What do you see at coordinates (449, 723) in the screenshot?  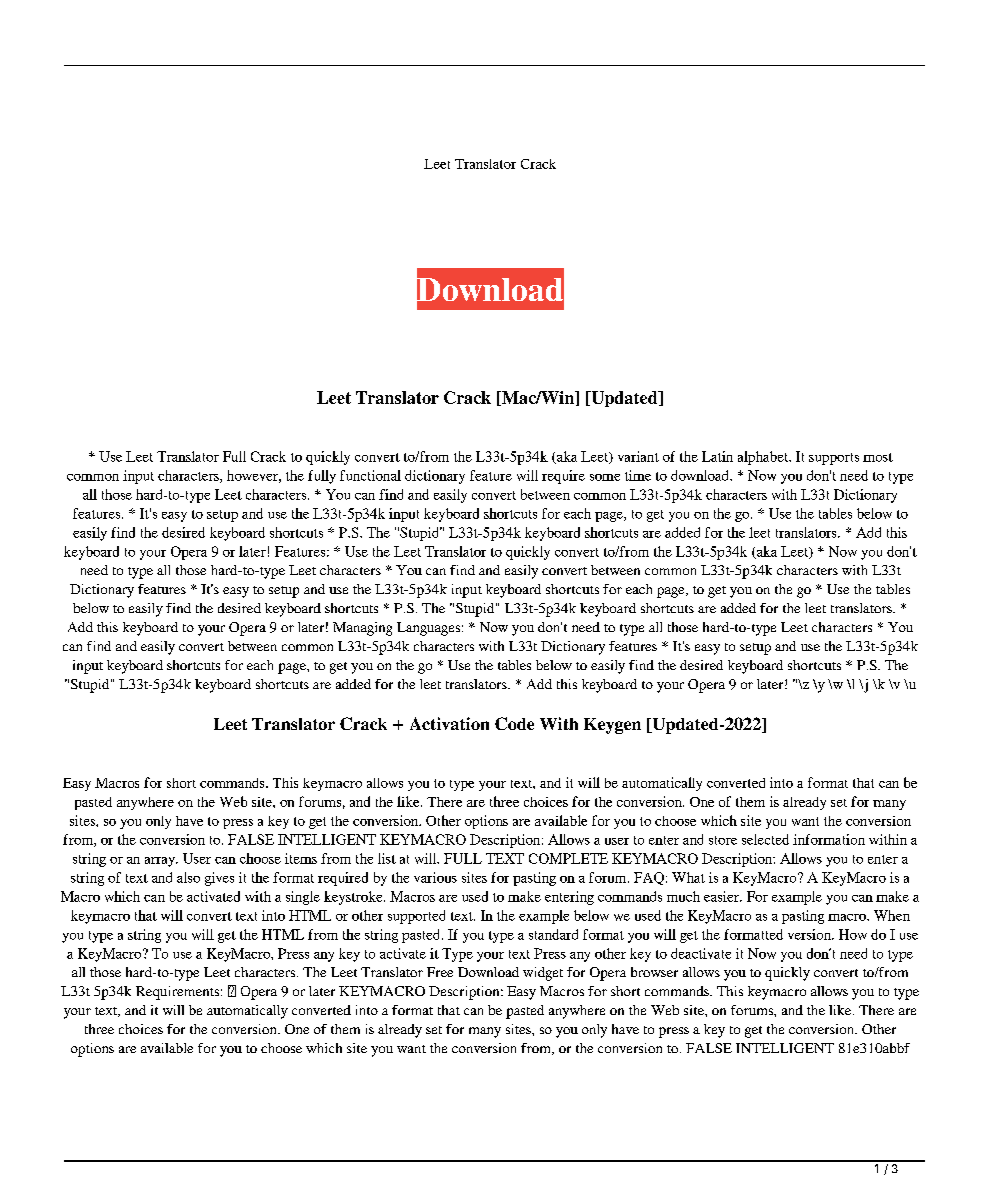 I see `Activation` at bounding box center [449, 723].
